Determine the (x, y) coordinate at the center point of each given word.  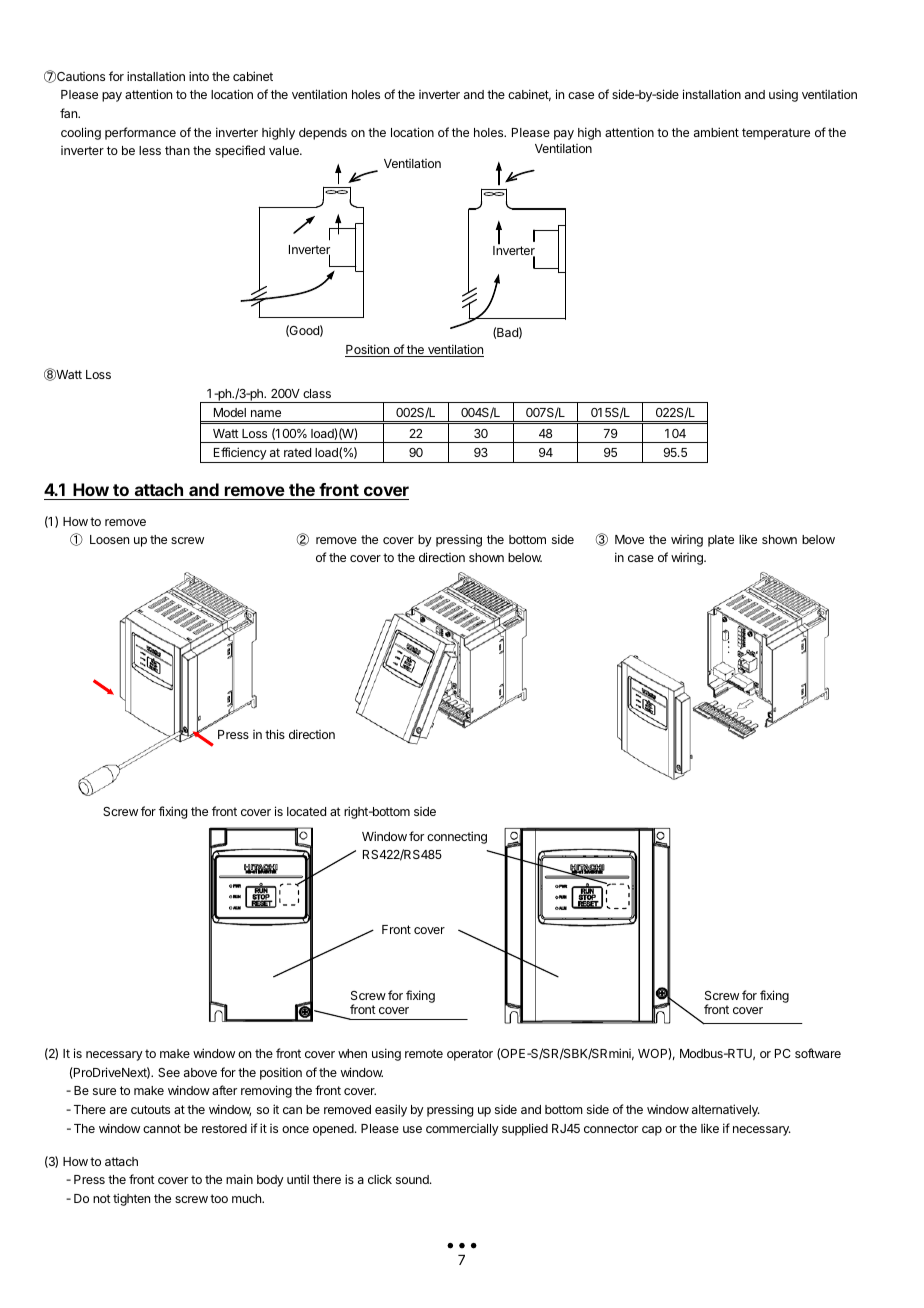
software (818, 1053)
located (306, 811)
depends (323, 134)
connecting (457, 837)
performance (140, 133)
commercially (462, 1130)
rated (297, 452)
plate (721, 541)
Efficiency (239, 455)
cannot (162, 1128)
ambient (716, 132)
